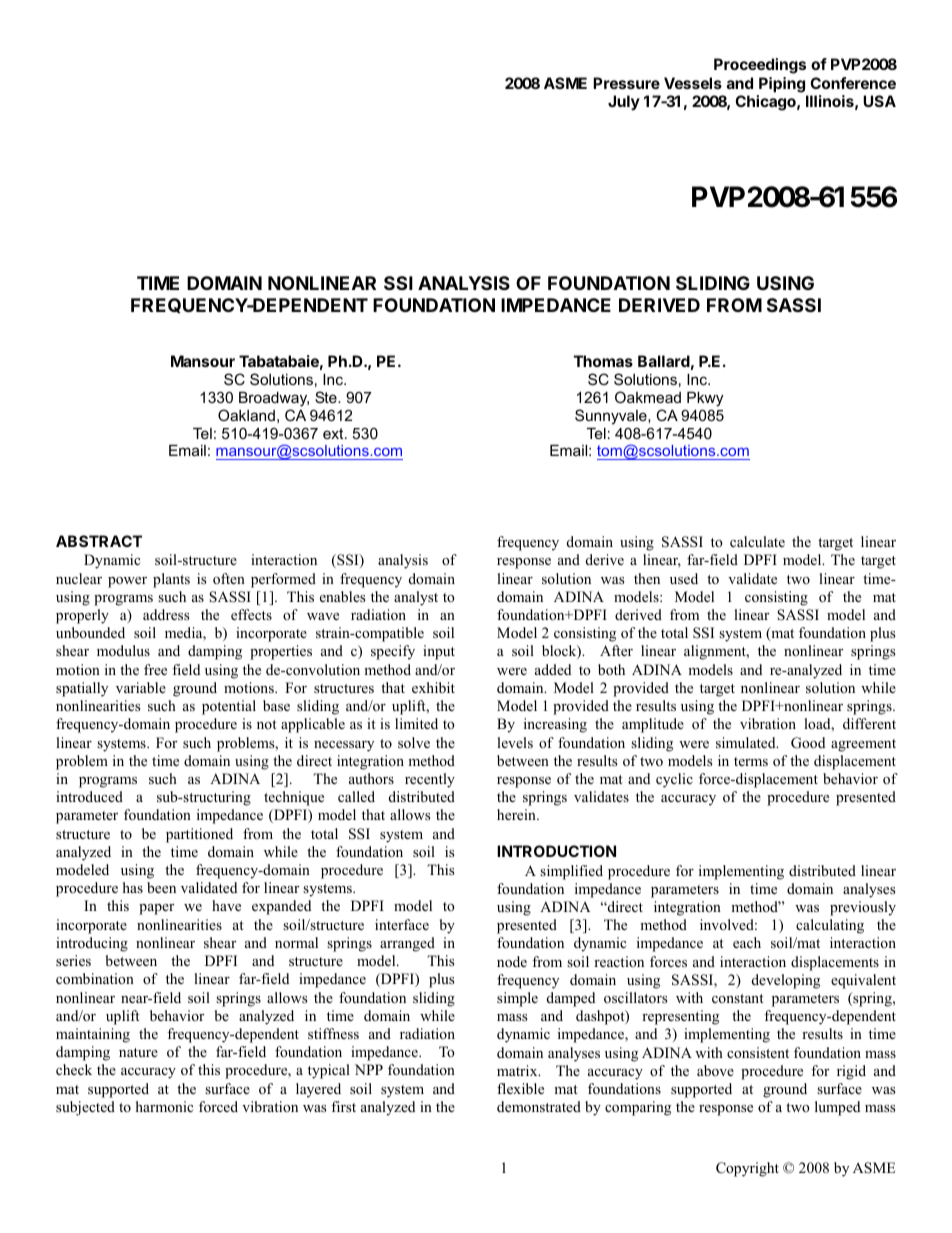 The width and height of the screenshot is (952, 1233). Describe the element at coordinates (164, 1106) in the screenshot. I see `harmonic` at that location.
